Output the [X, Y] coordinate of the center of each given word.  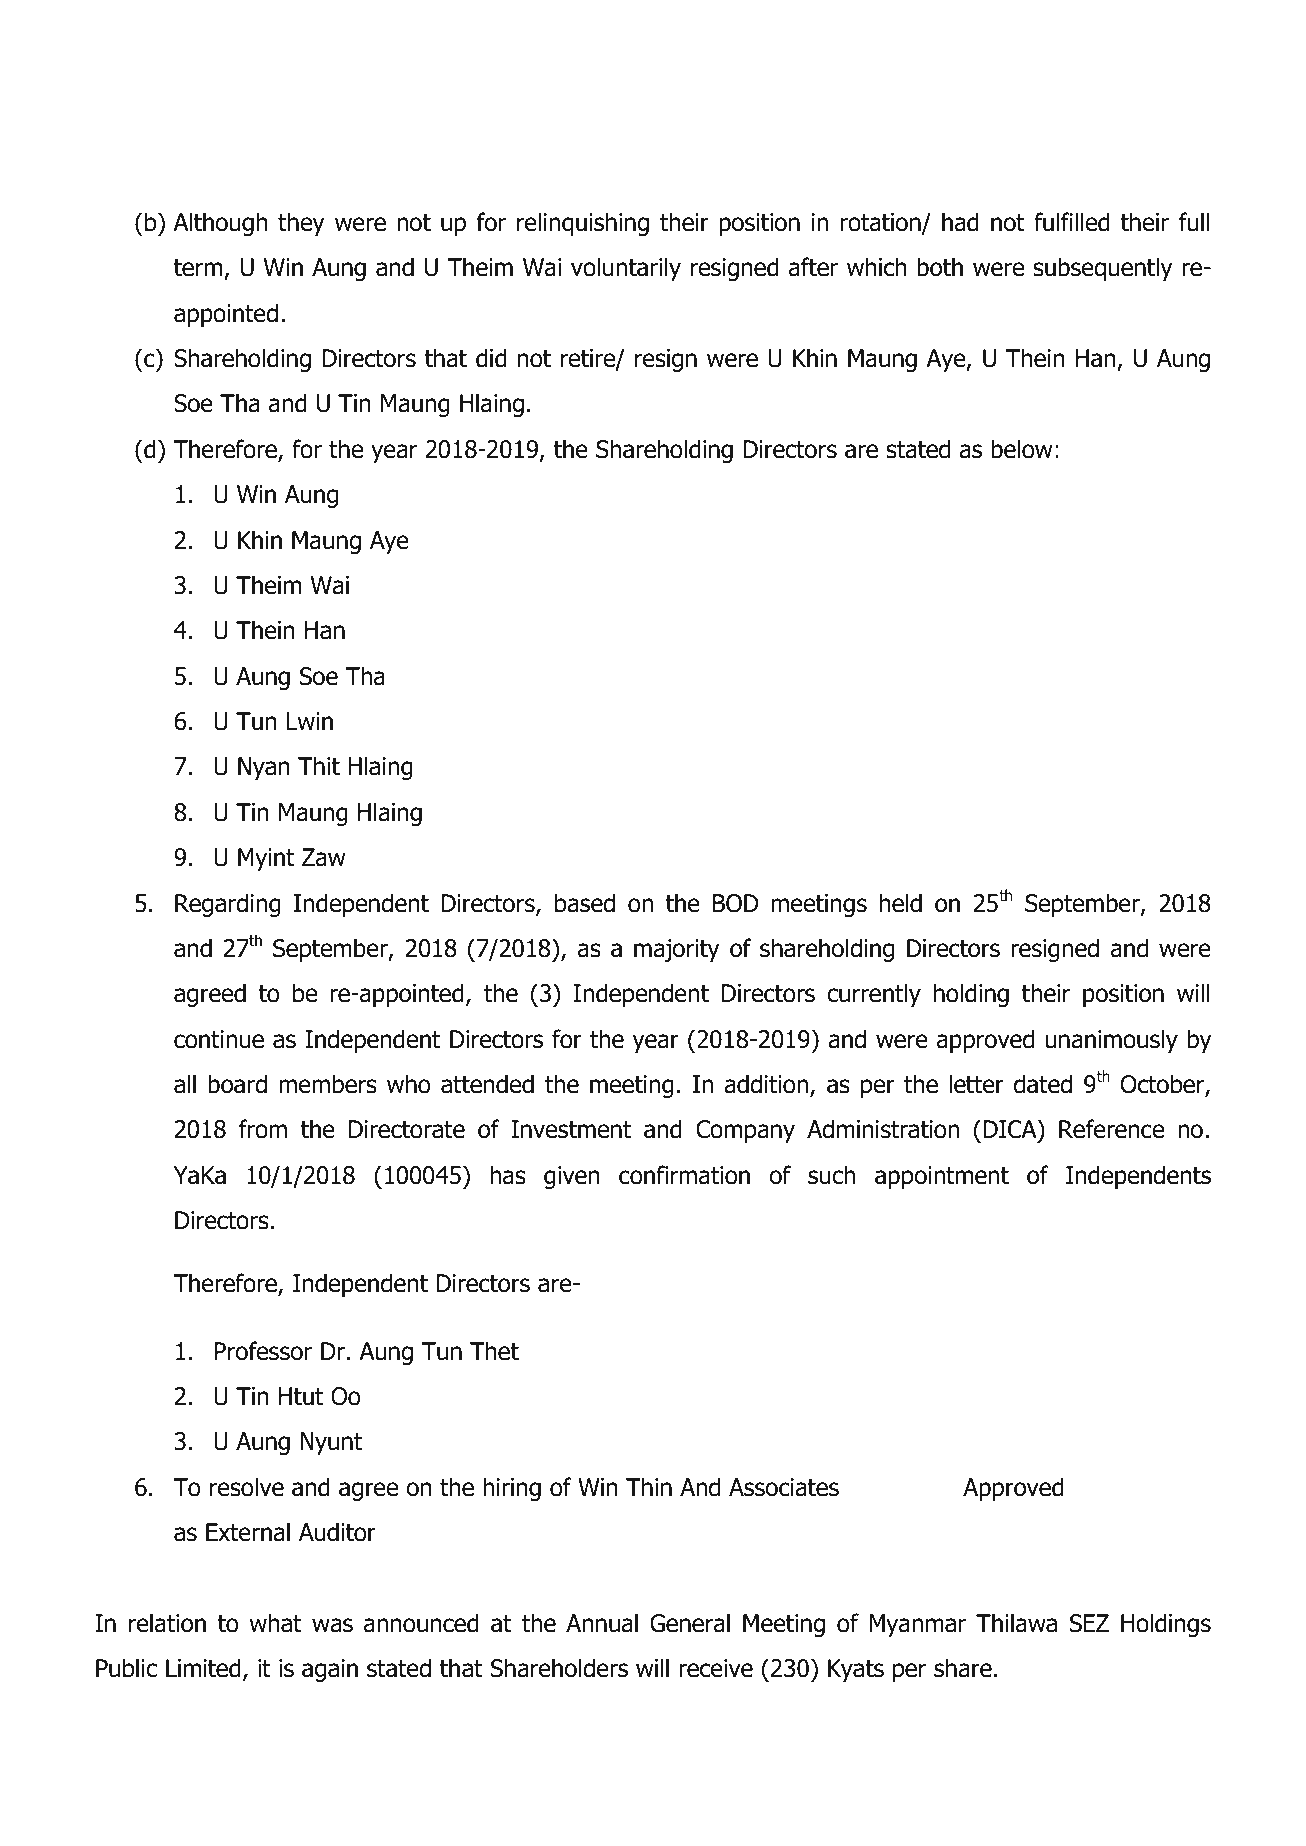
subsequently [1103, 269]
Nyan [264, 768]
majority [677, 950]
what [275, 1623]
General [690, 1623]
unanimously [1111, 1041]
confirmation [684, 1175]
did [491, 358]
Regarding [228, 905]
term [198, 268]
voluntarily [626, 269]
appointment [942, 1177]
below [1022, 449]
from [263, 1129]
